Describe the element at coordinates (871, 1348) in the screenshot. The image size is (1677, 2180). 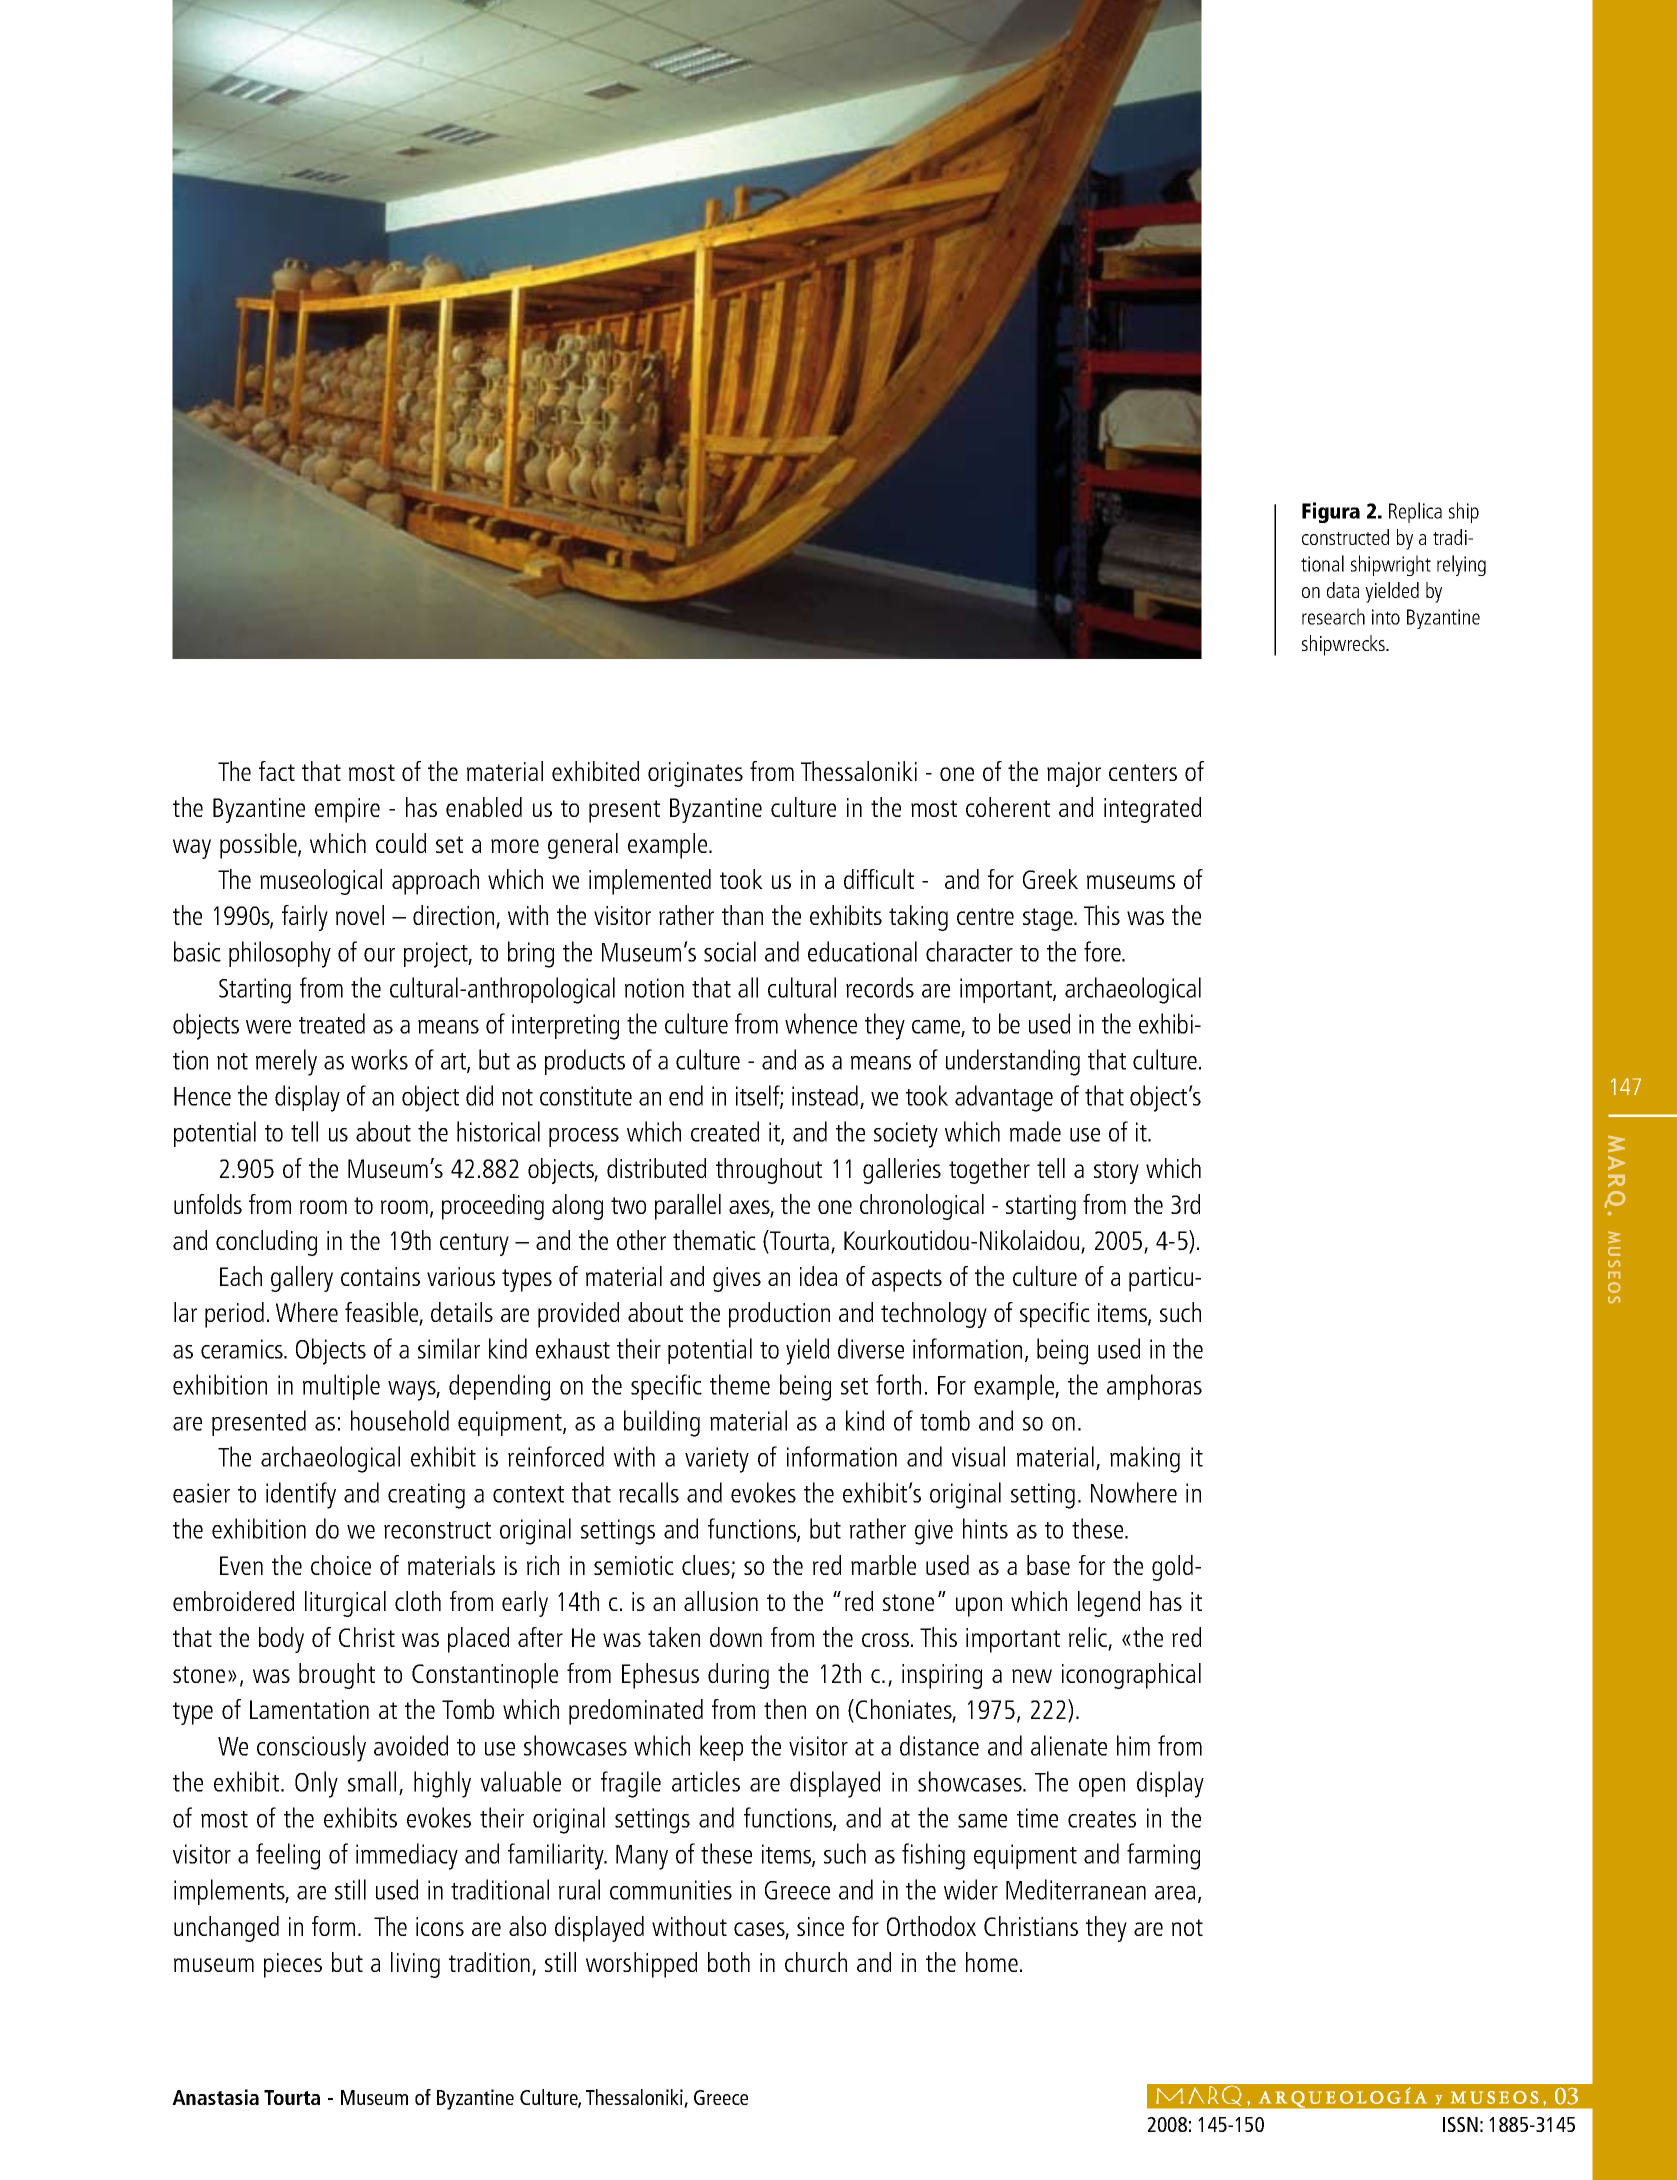
I see `diverse` at that location.
